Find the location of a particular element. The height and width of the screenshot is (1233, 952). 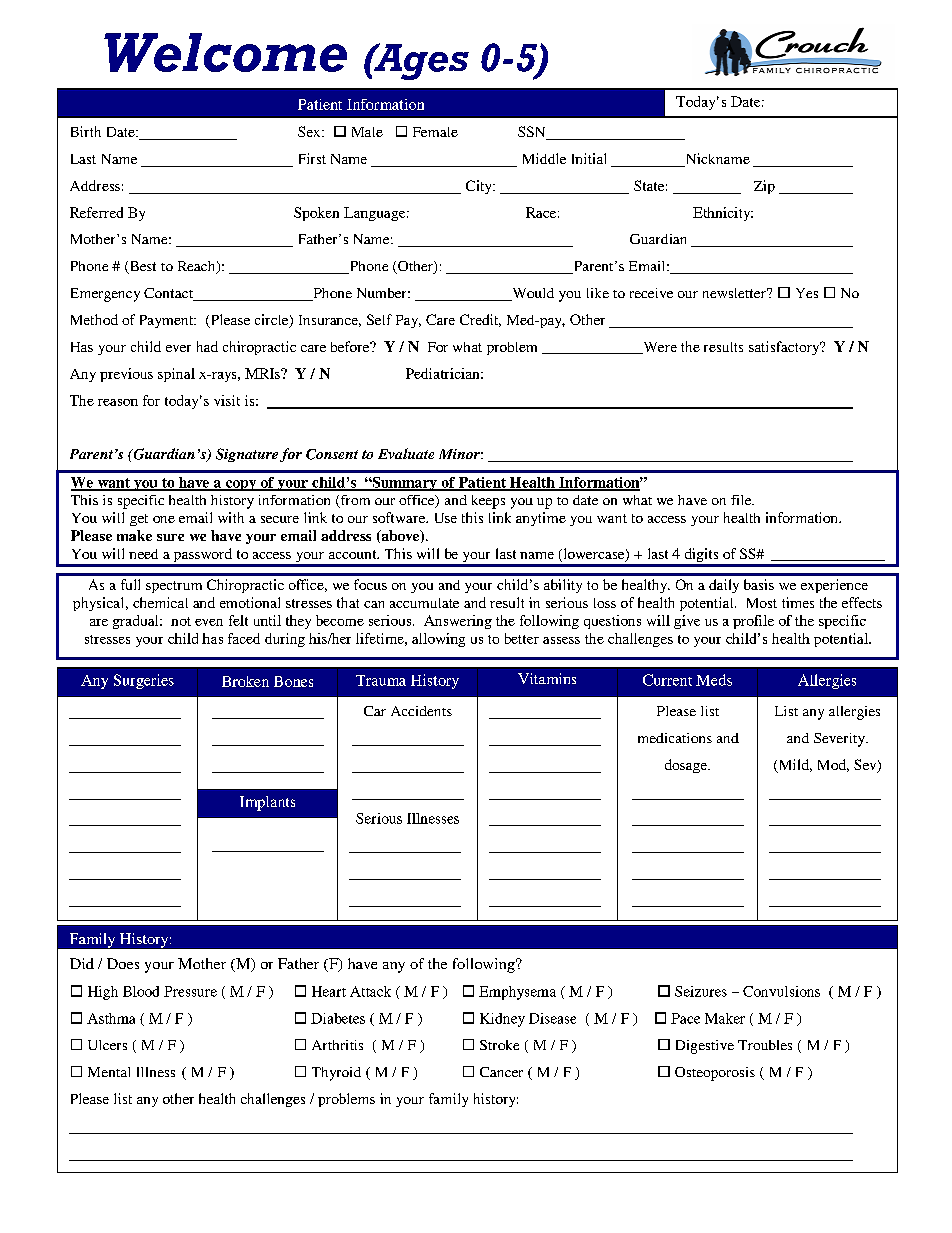

Stroke is located at coordinates (499, 1045).
